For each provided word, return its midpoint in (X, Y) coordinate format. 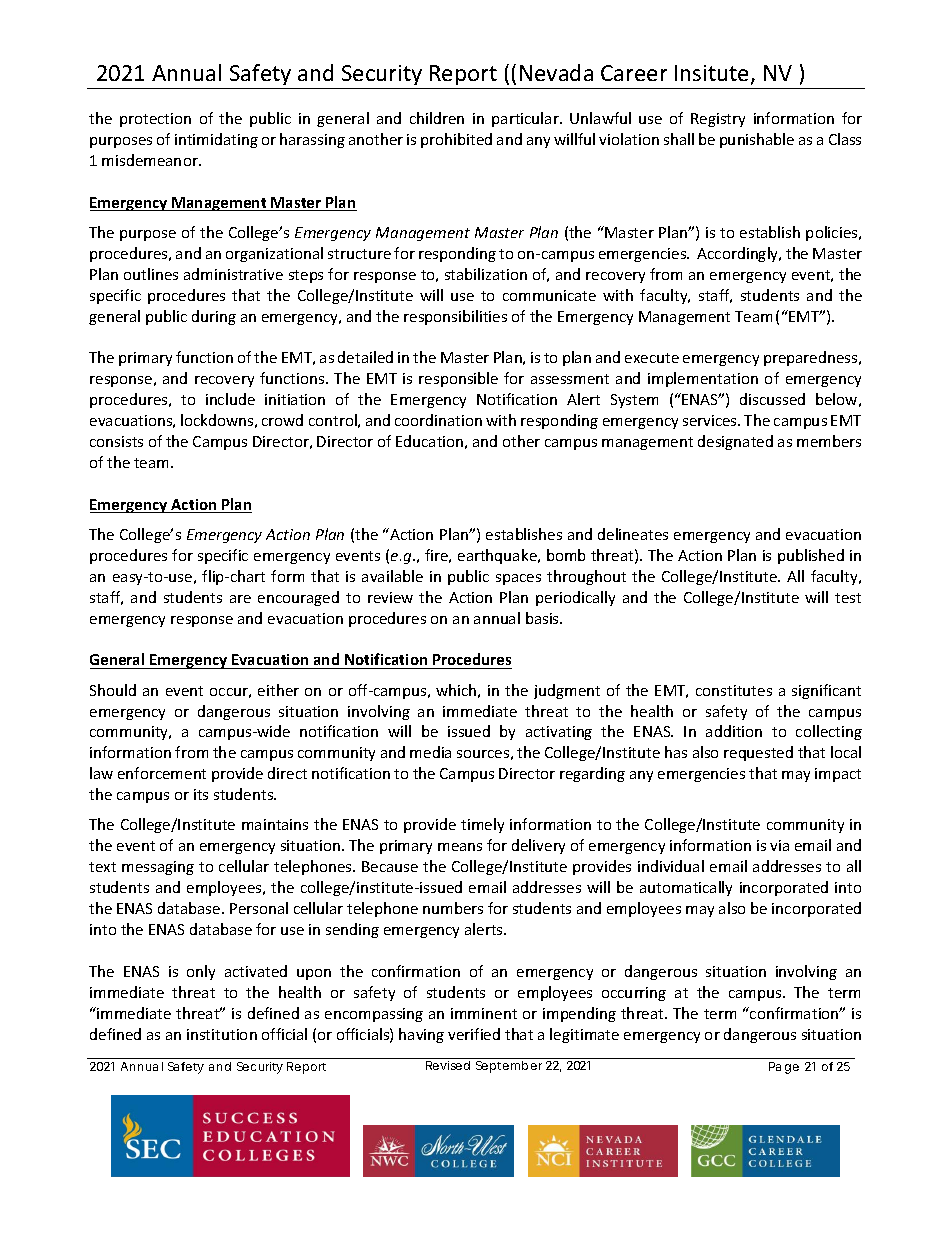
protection (155, 120)
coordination (438, 420)
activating (559, 733)
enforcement (162, 773)
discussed (772, 399)
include (230, 399)
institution (222, 1034)
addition (734, 731)
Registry (718, 120)
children (437, 118)
